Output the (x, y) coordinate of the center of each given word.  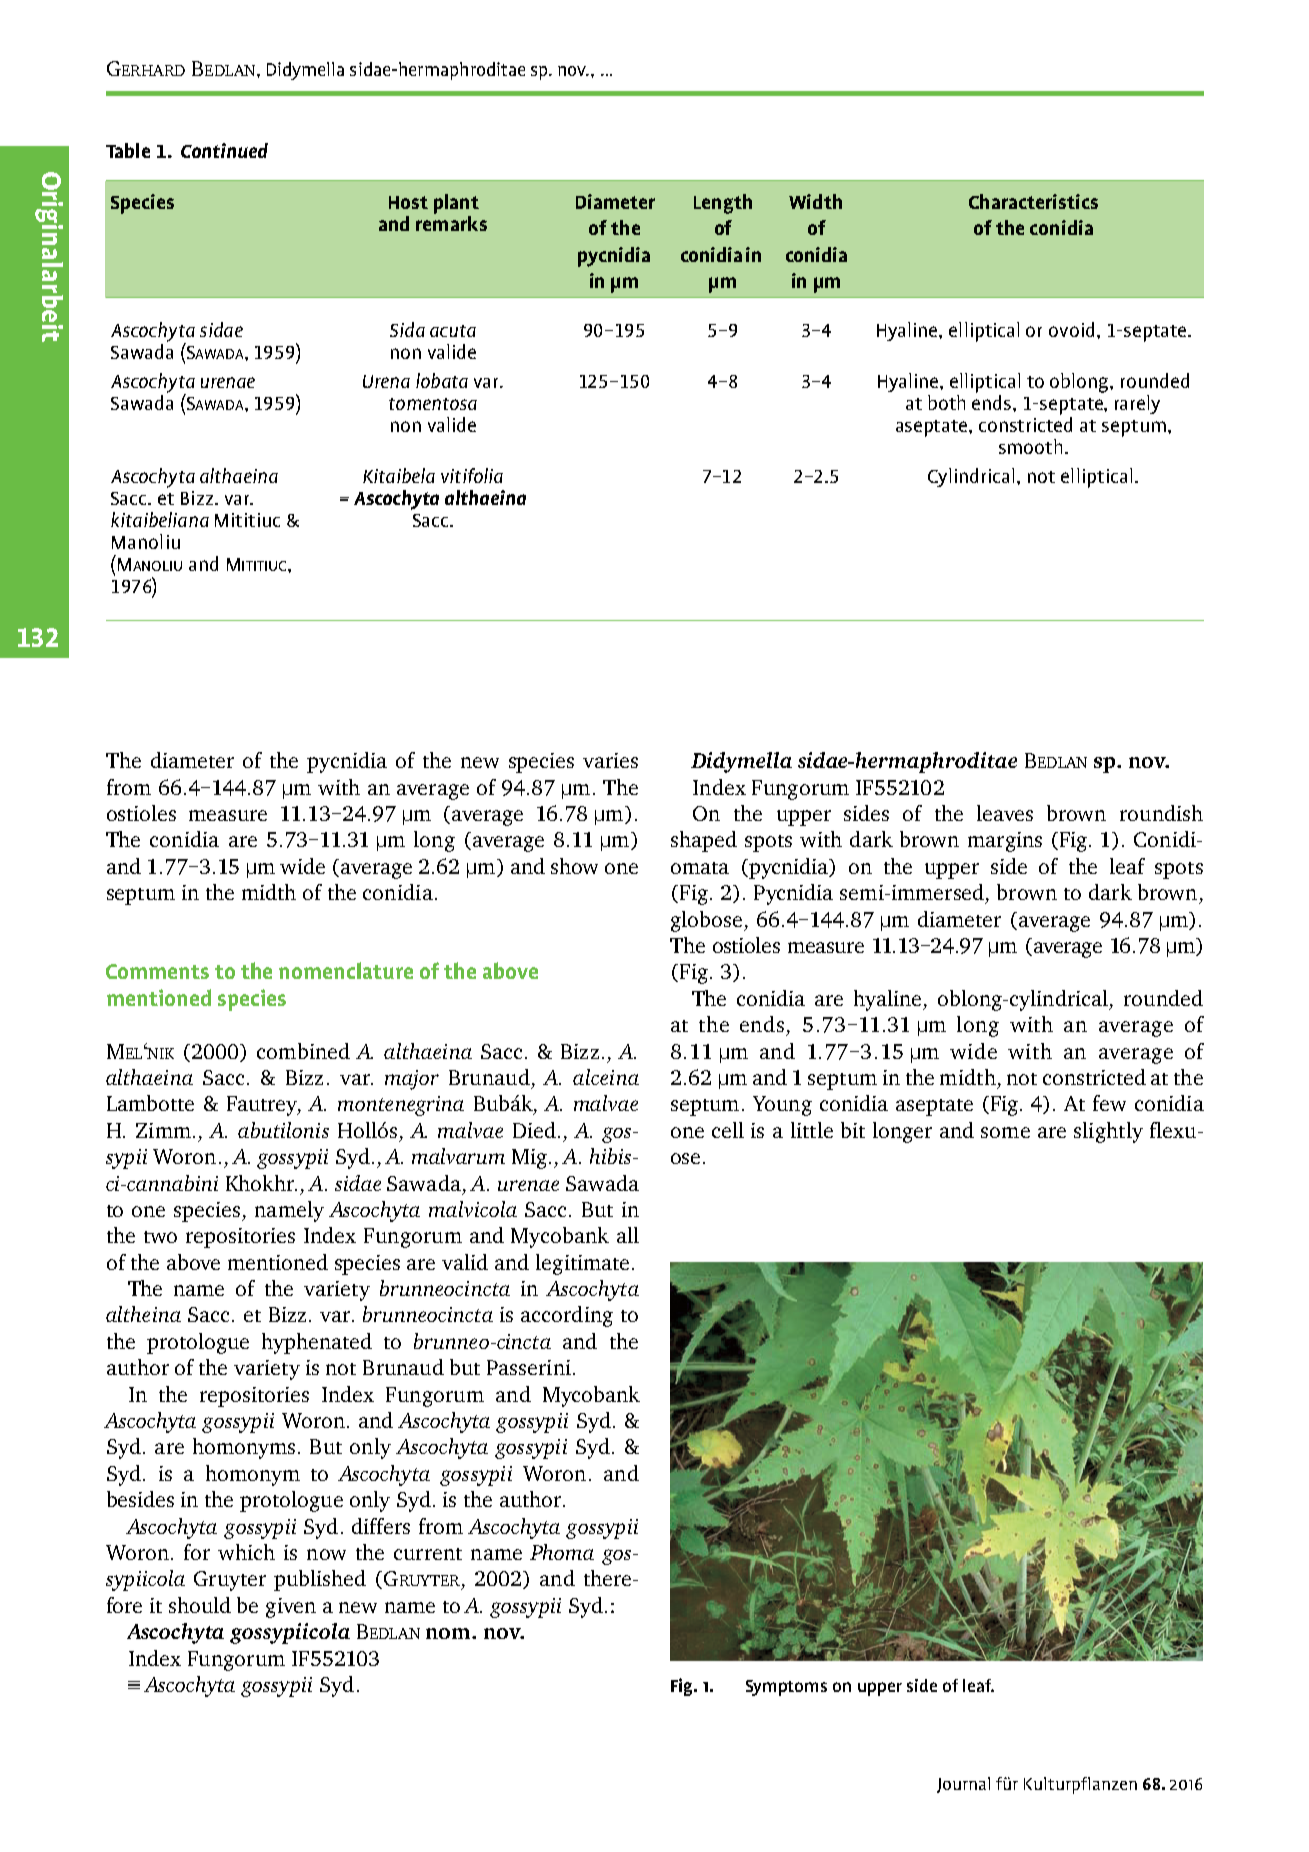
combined (303, 1051)
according (567, 1316)
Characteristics (1033, 201)
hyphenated (317, 1343)
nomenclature (346, 970)
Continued (224, 150)
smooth (1030, 446)
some (1005, 1132)
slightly (1108, 1132)
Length (723, 204)
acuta (453, 331)
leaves (1005, 813)
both (946, 402)
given (291, 1608)
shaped (704, 841)
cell (728, 1130)
